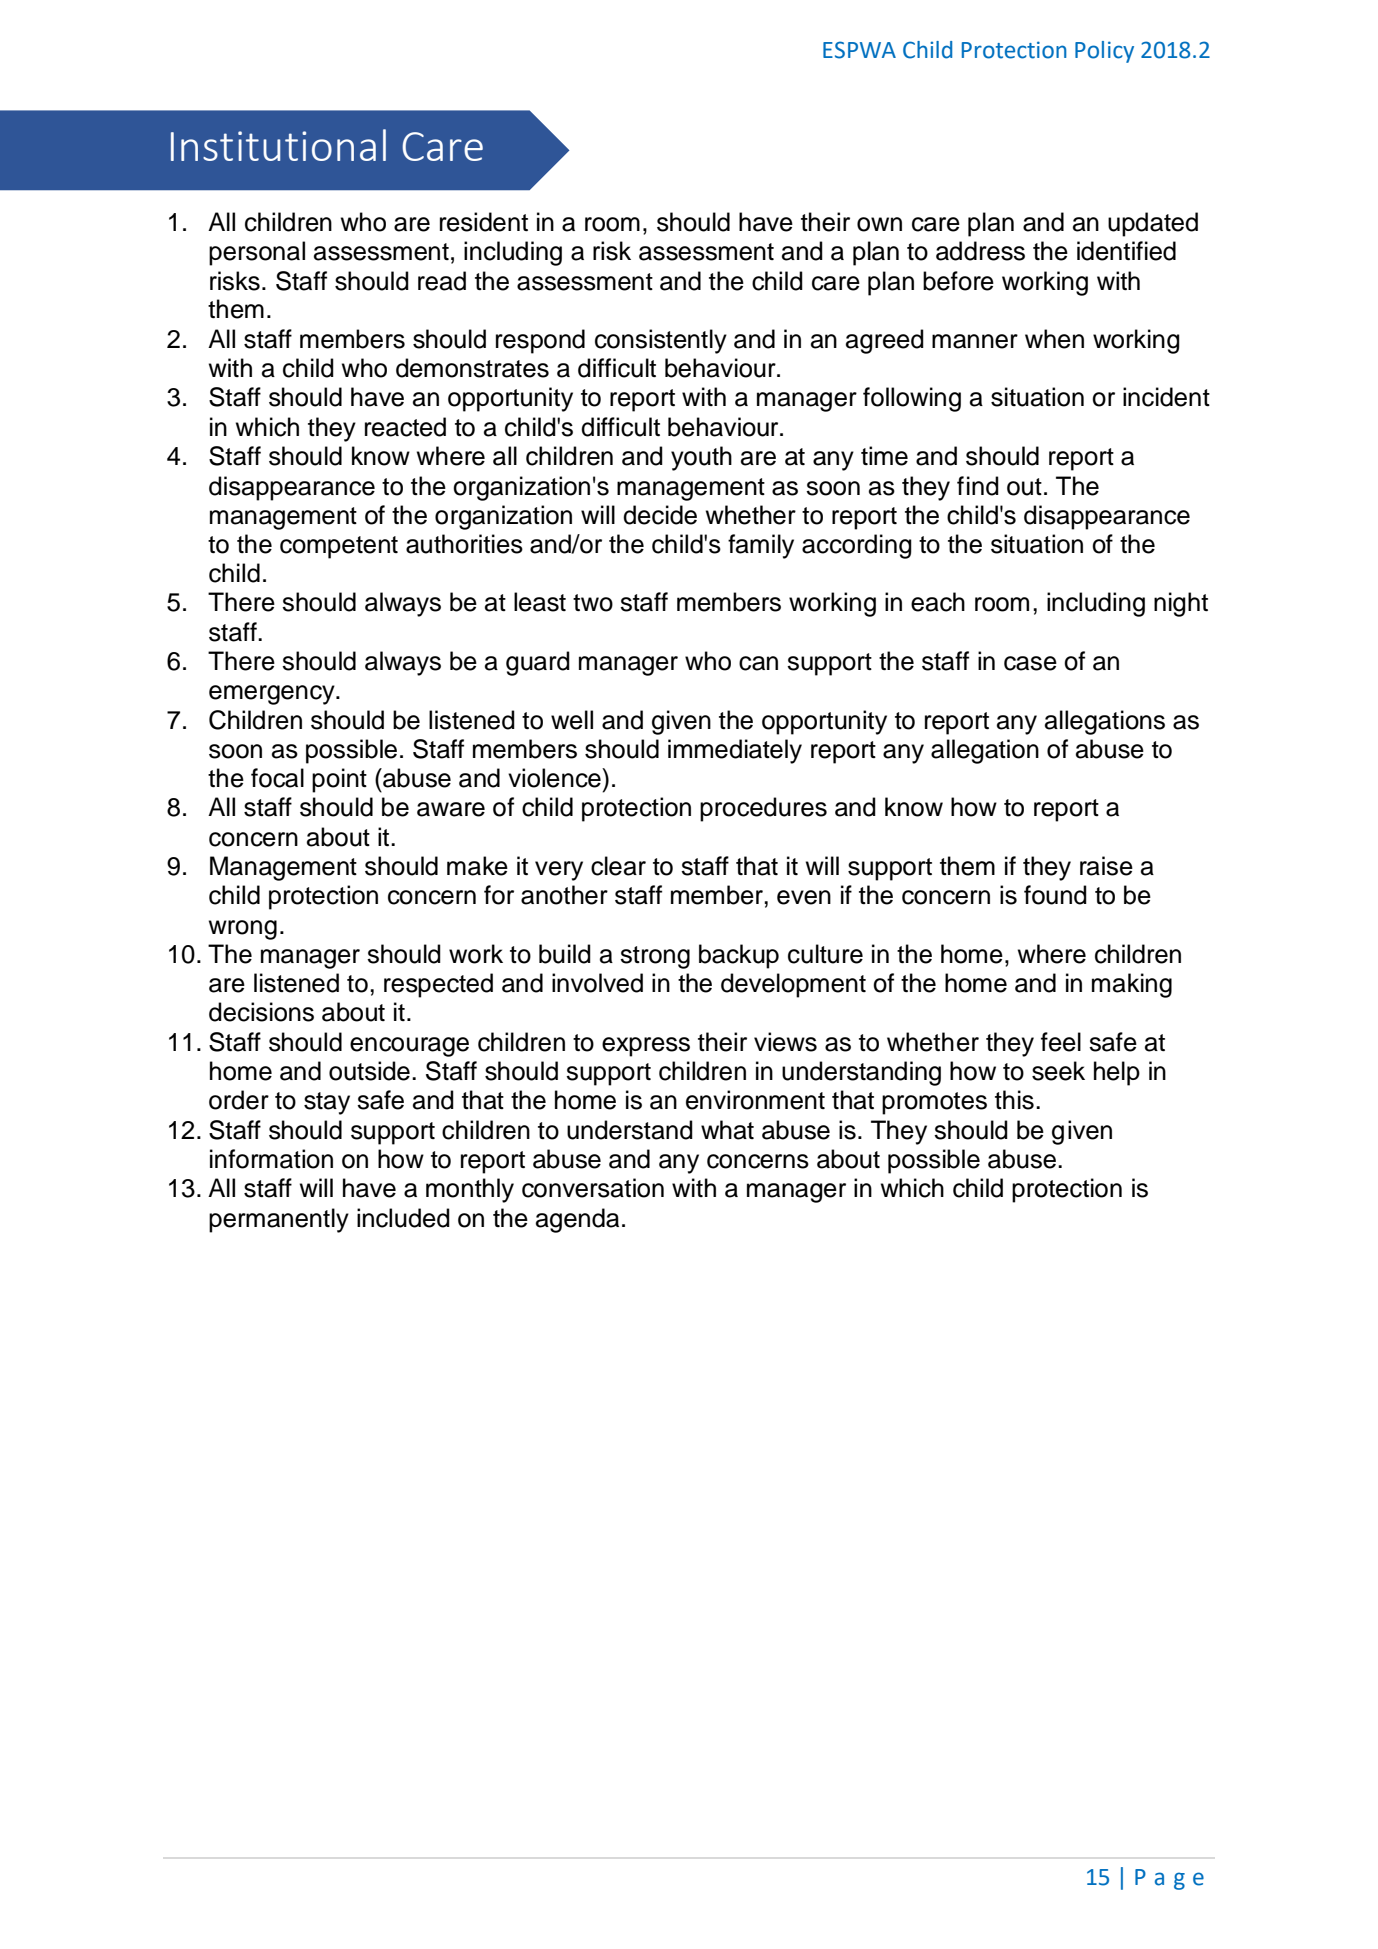 The height and width of the document is (1949, 1378). What do you see at coordinates (273, 695) in the document?
I see `emergency` at bounding box center [273, 695].
